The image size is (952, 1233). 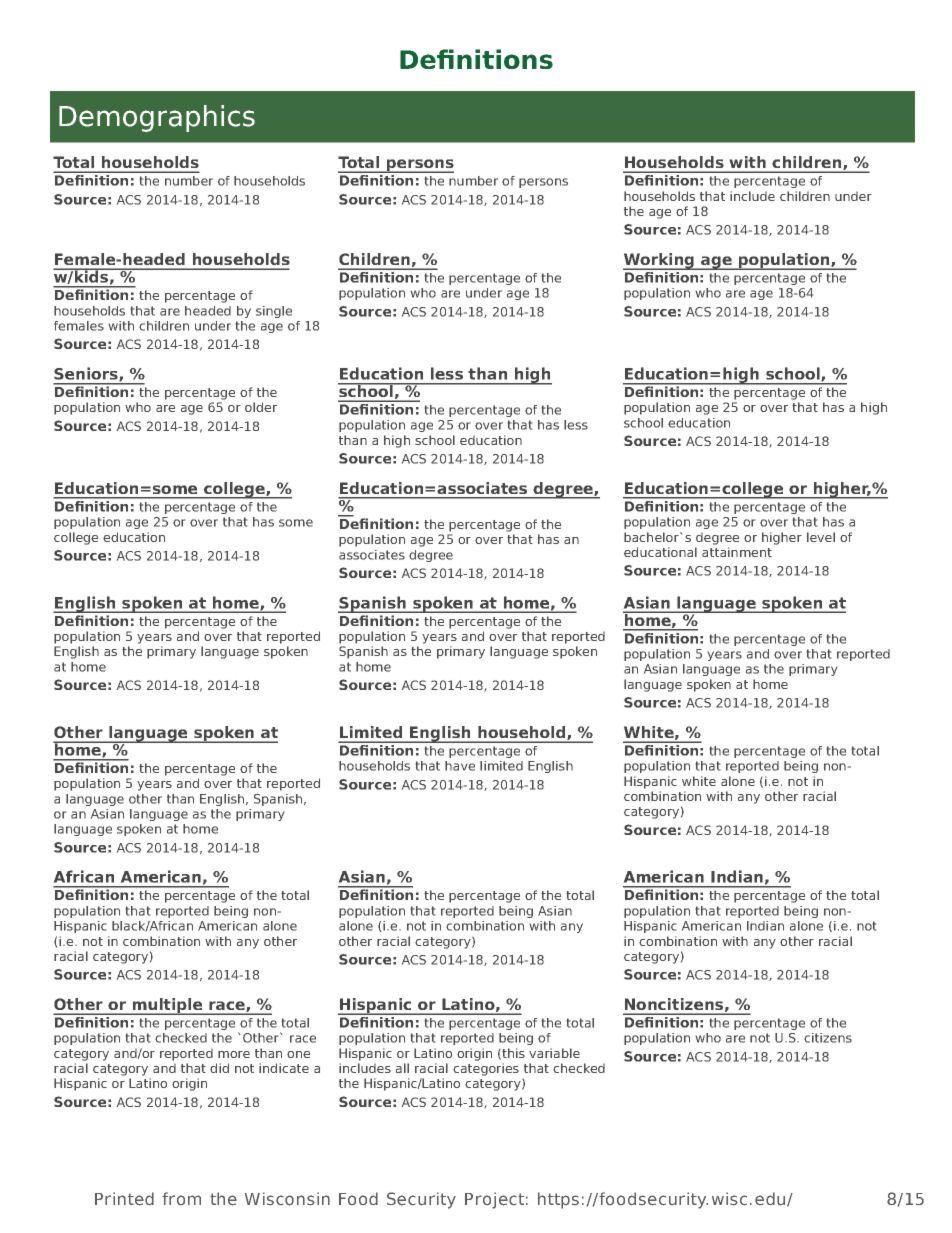 I want to click on have, so click(x=460, y=766).
